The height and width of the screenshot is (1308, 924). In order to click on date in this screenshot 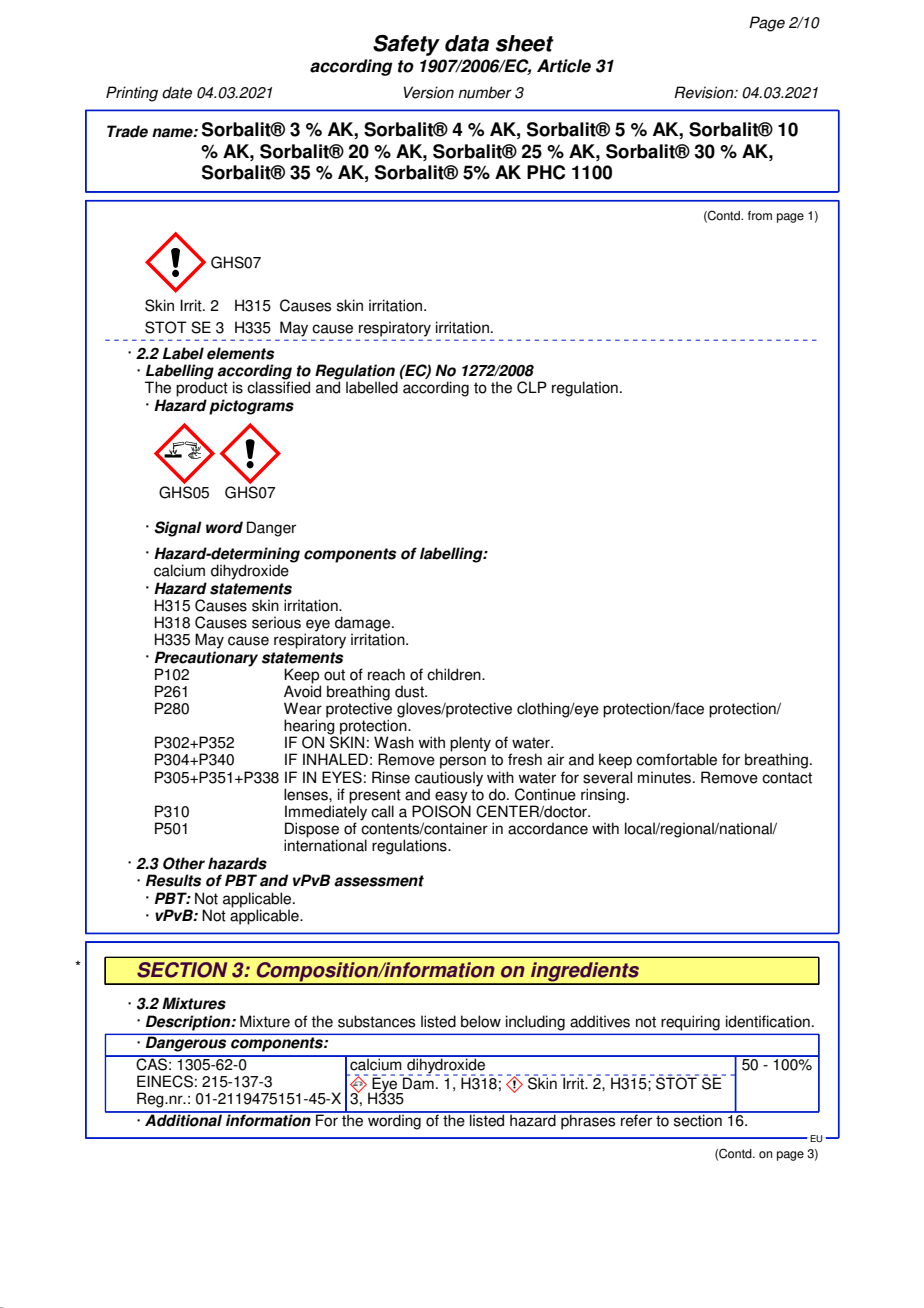, I will do `click(177, 92)`.
